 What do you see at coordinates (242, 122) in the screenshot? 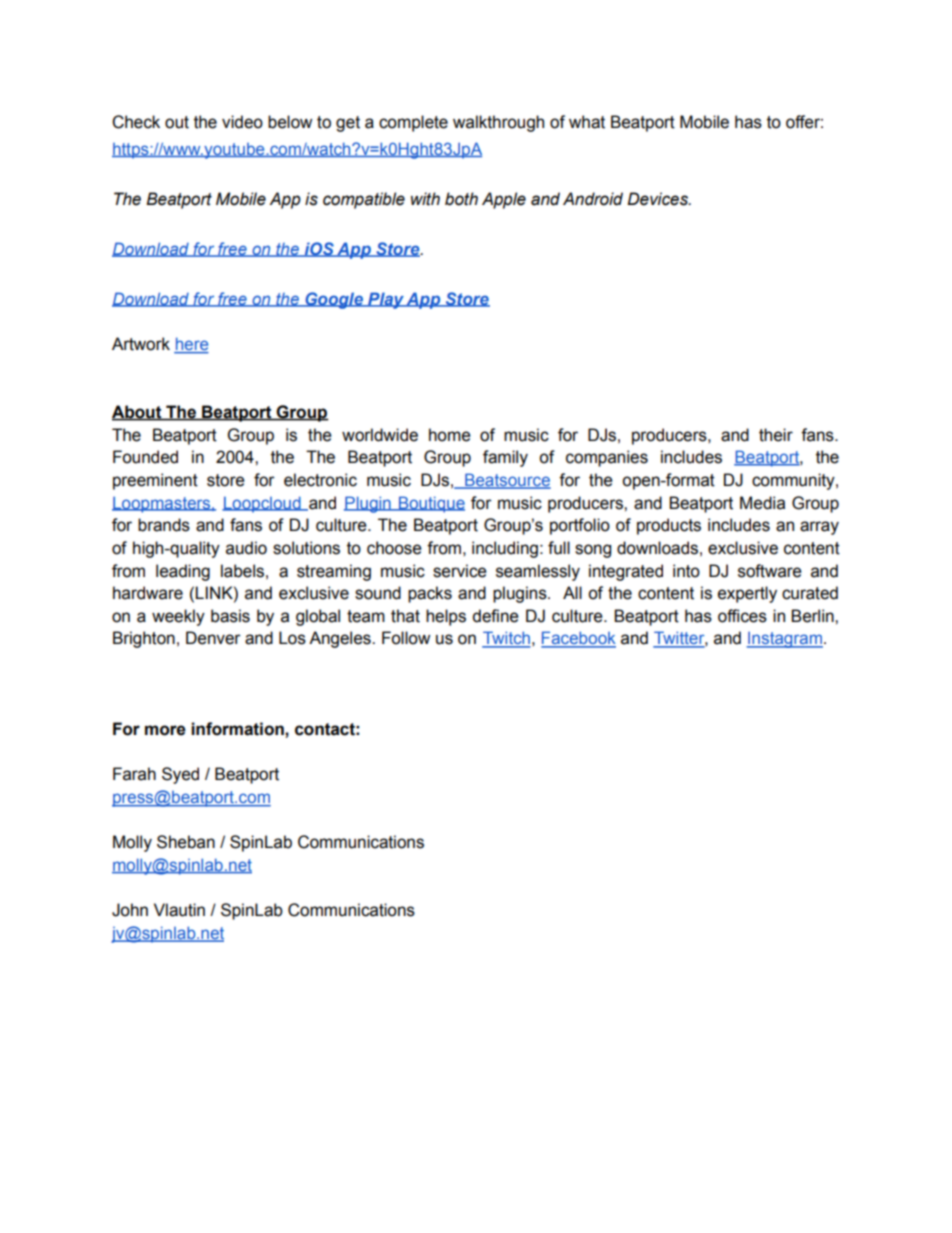
I see `video` at bounding box center [242, 122].
